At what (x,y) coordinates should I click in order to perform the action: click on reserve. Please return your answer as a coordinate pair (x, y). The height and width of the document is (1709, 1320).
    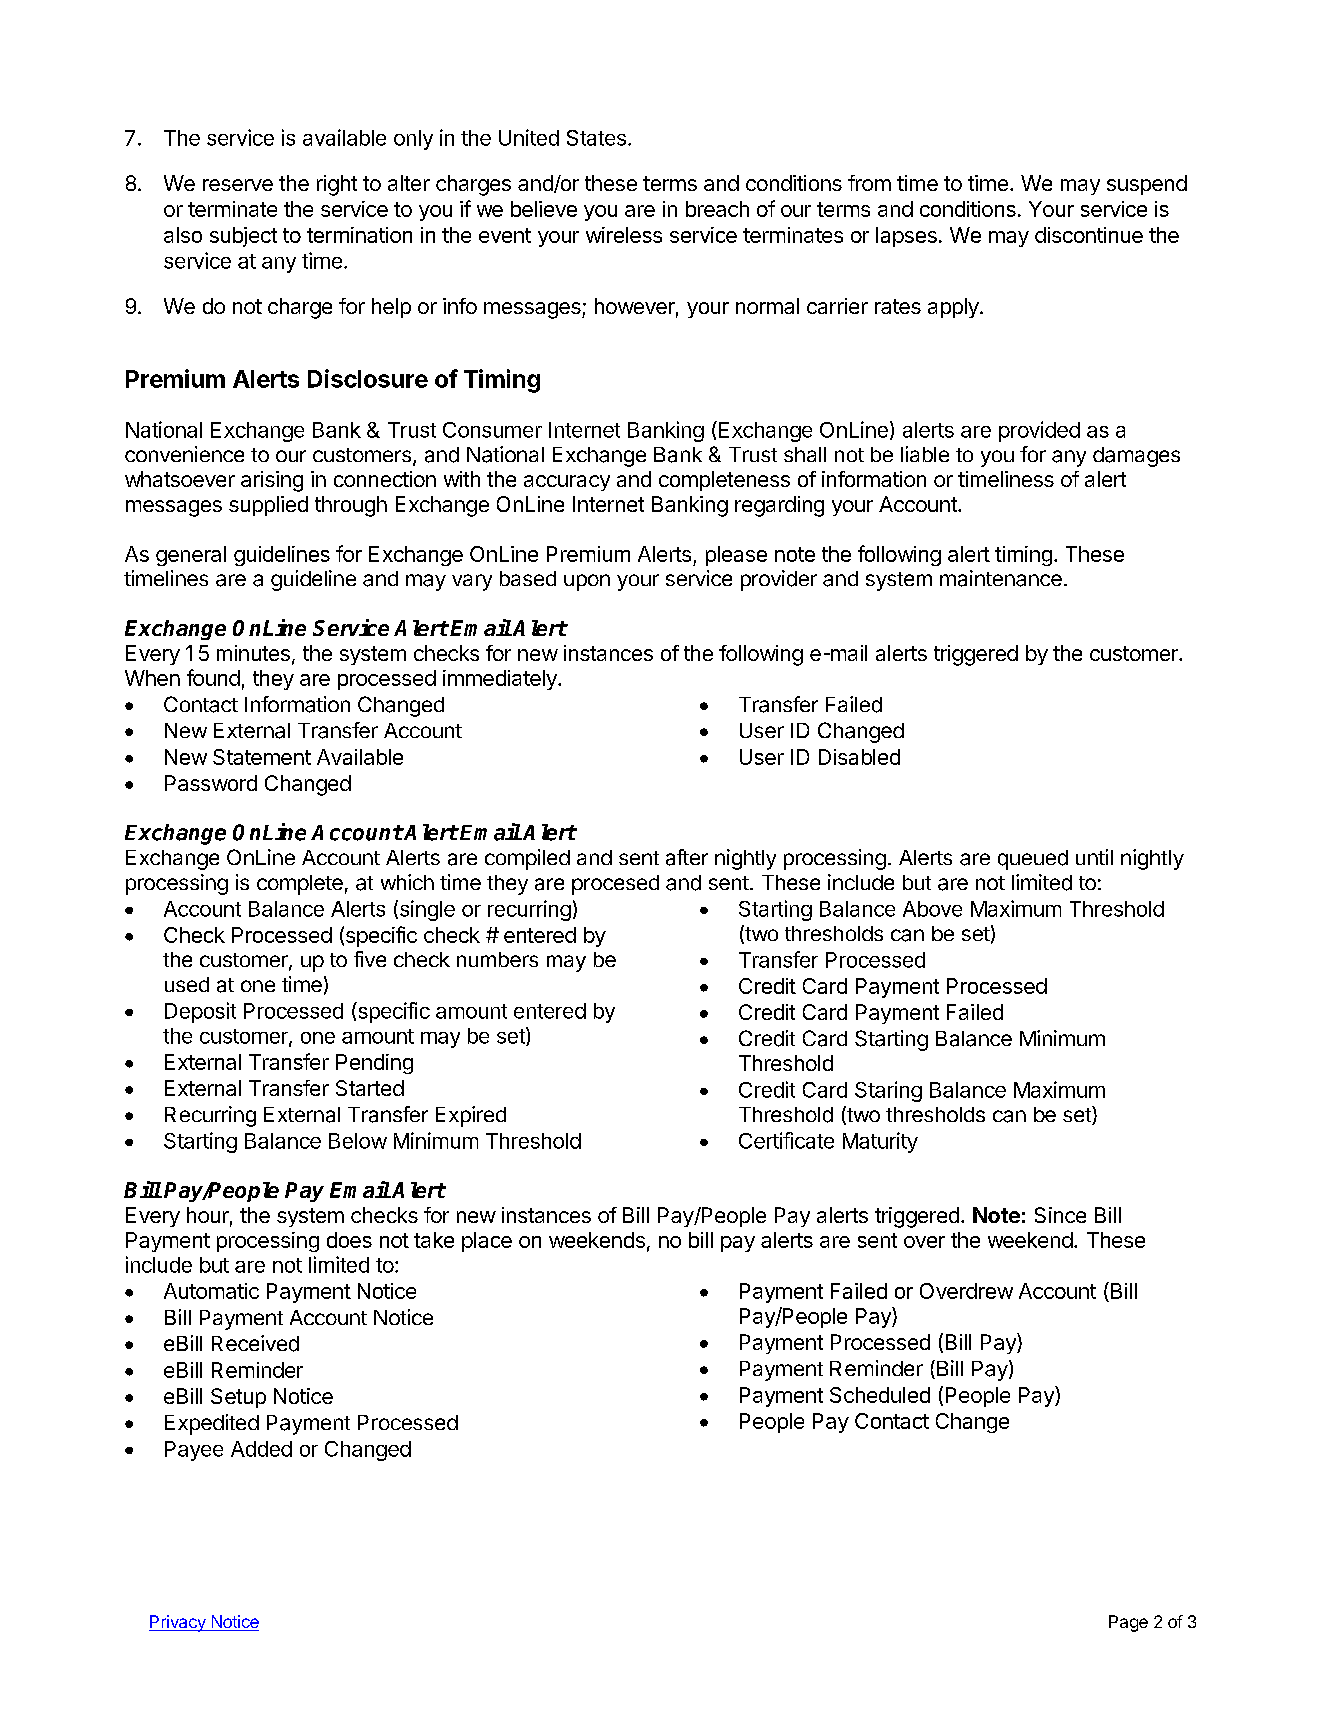
    Looking at the image, I should click on (238, 185).
